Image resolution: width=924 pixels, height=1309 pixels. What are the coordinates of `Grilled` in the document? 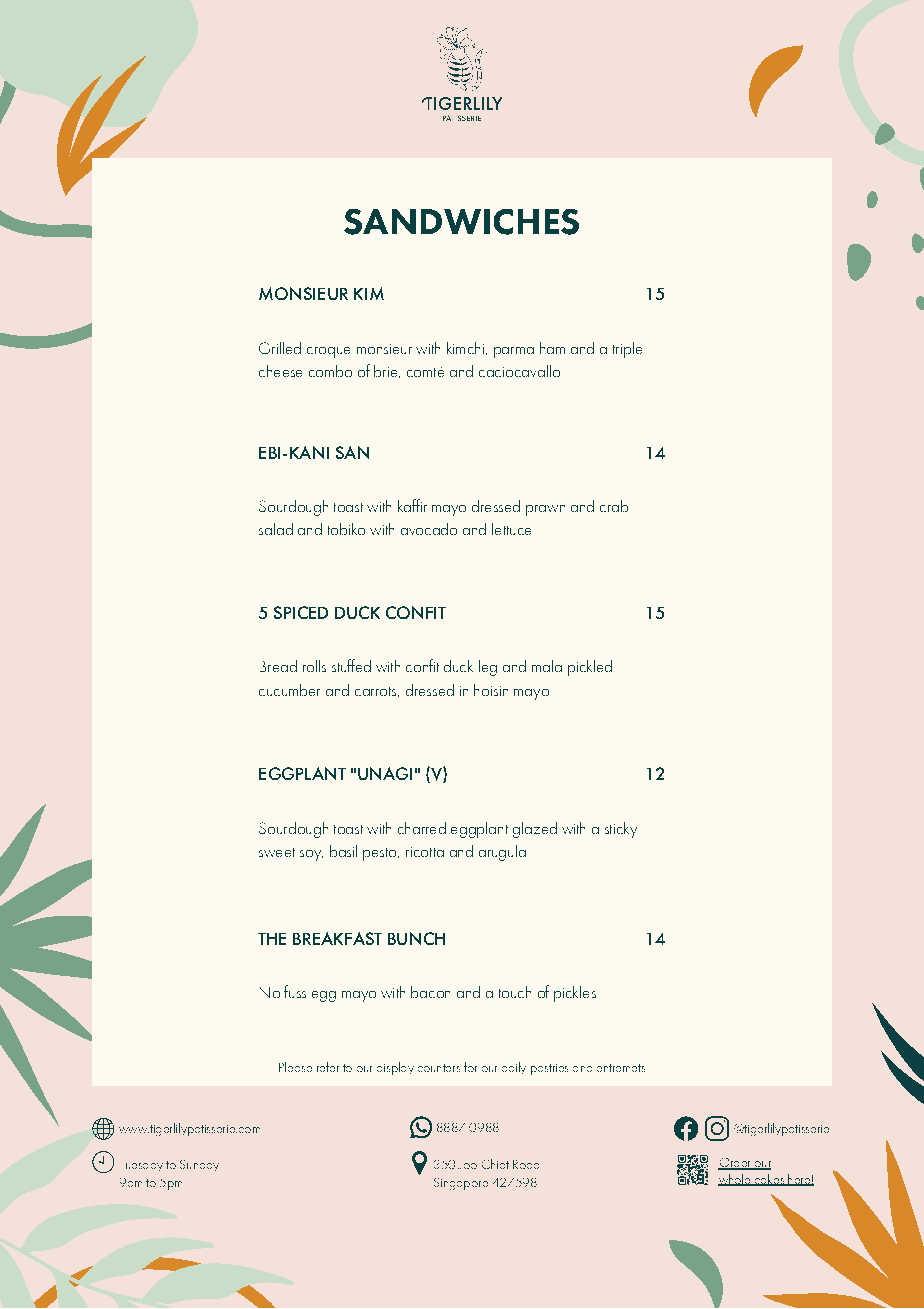 It's located at (280, 348).
